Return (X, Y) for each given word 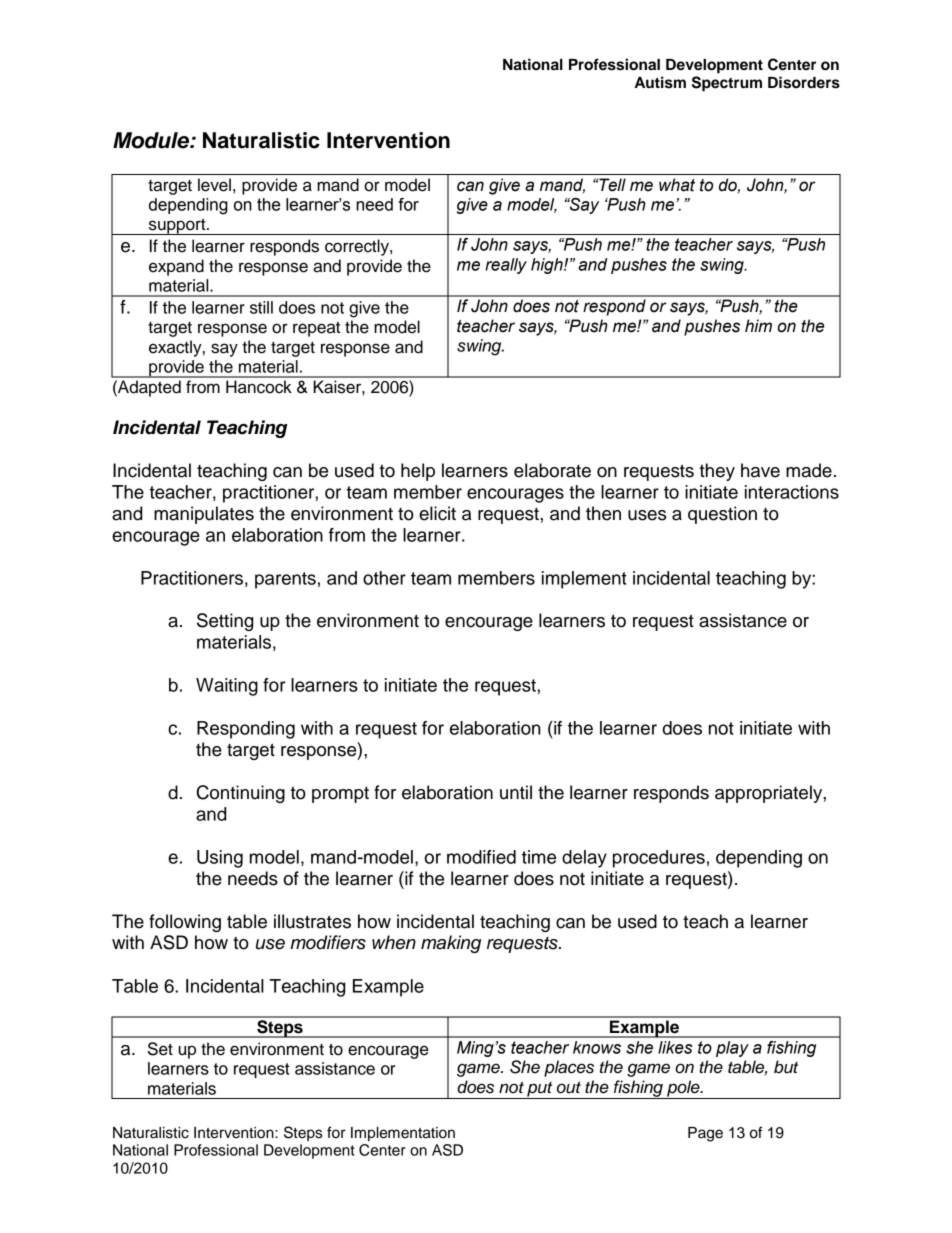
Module (152, 140)
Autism (660, 82)
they (717, 472)
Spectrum (727, 84)
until (516, 792)
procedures (659, 859)
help (418, 472)
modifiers (328, 942)
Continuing (241, 794)
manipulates (204, 515)
